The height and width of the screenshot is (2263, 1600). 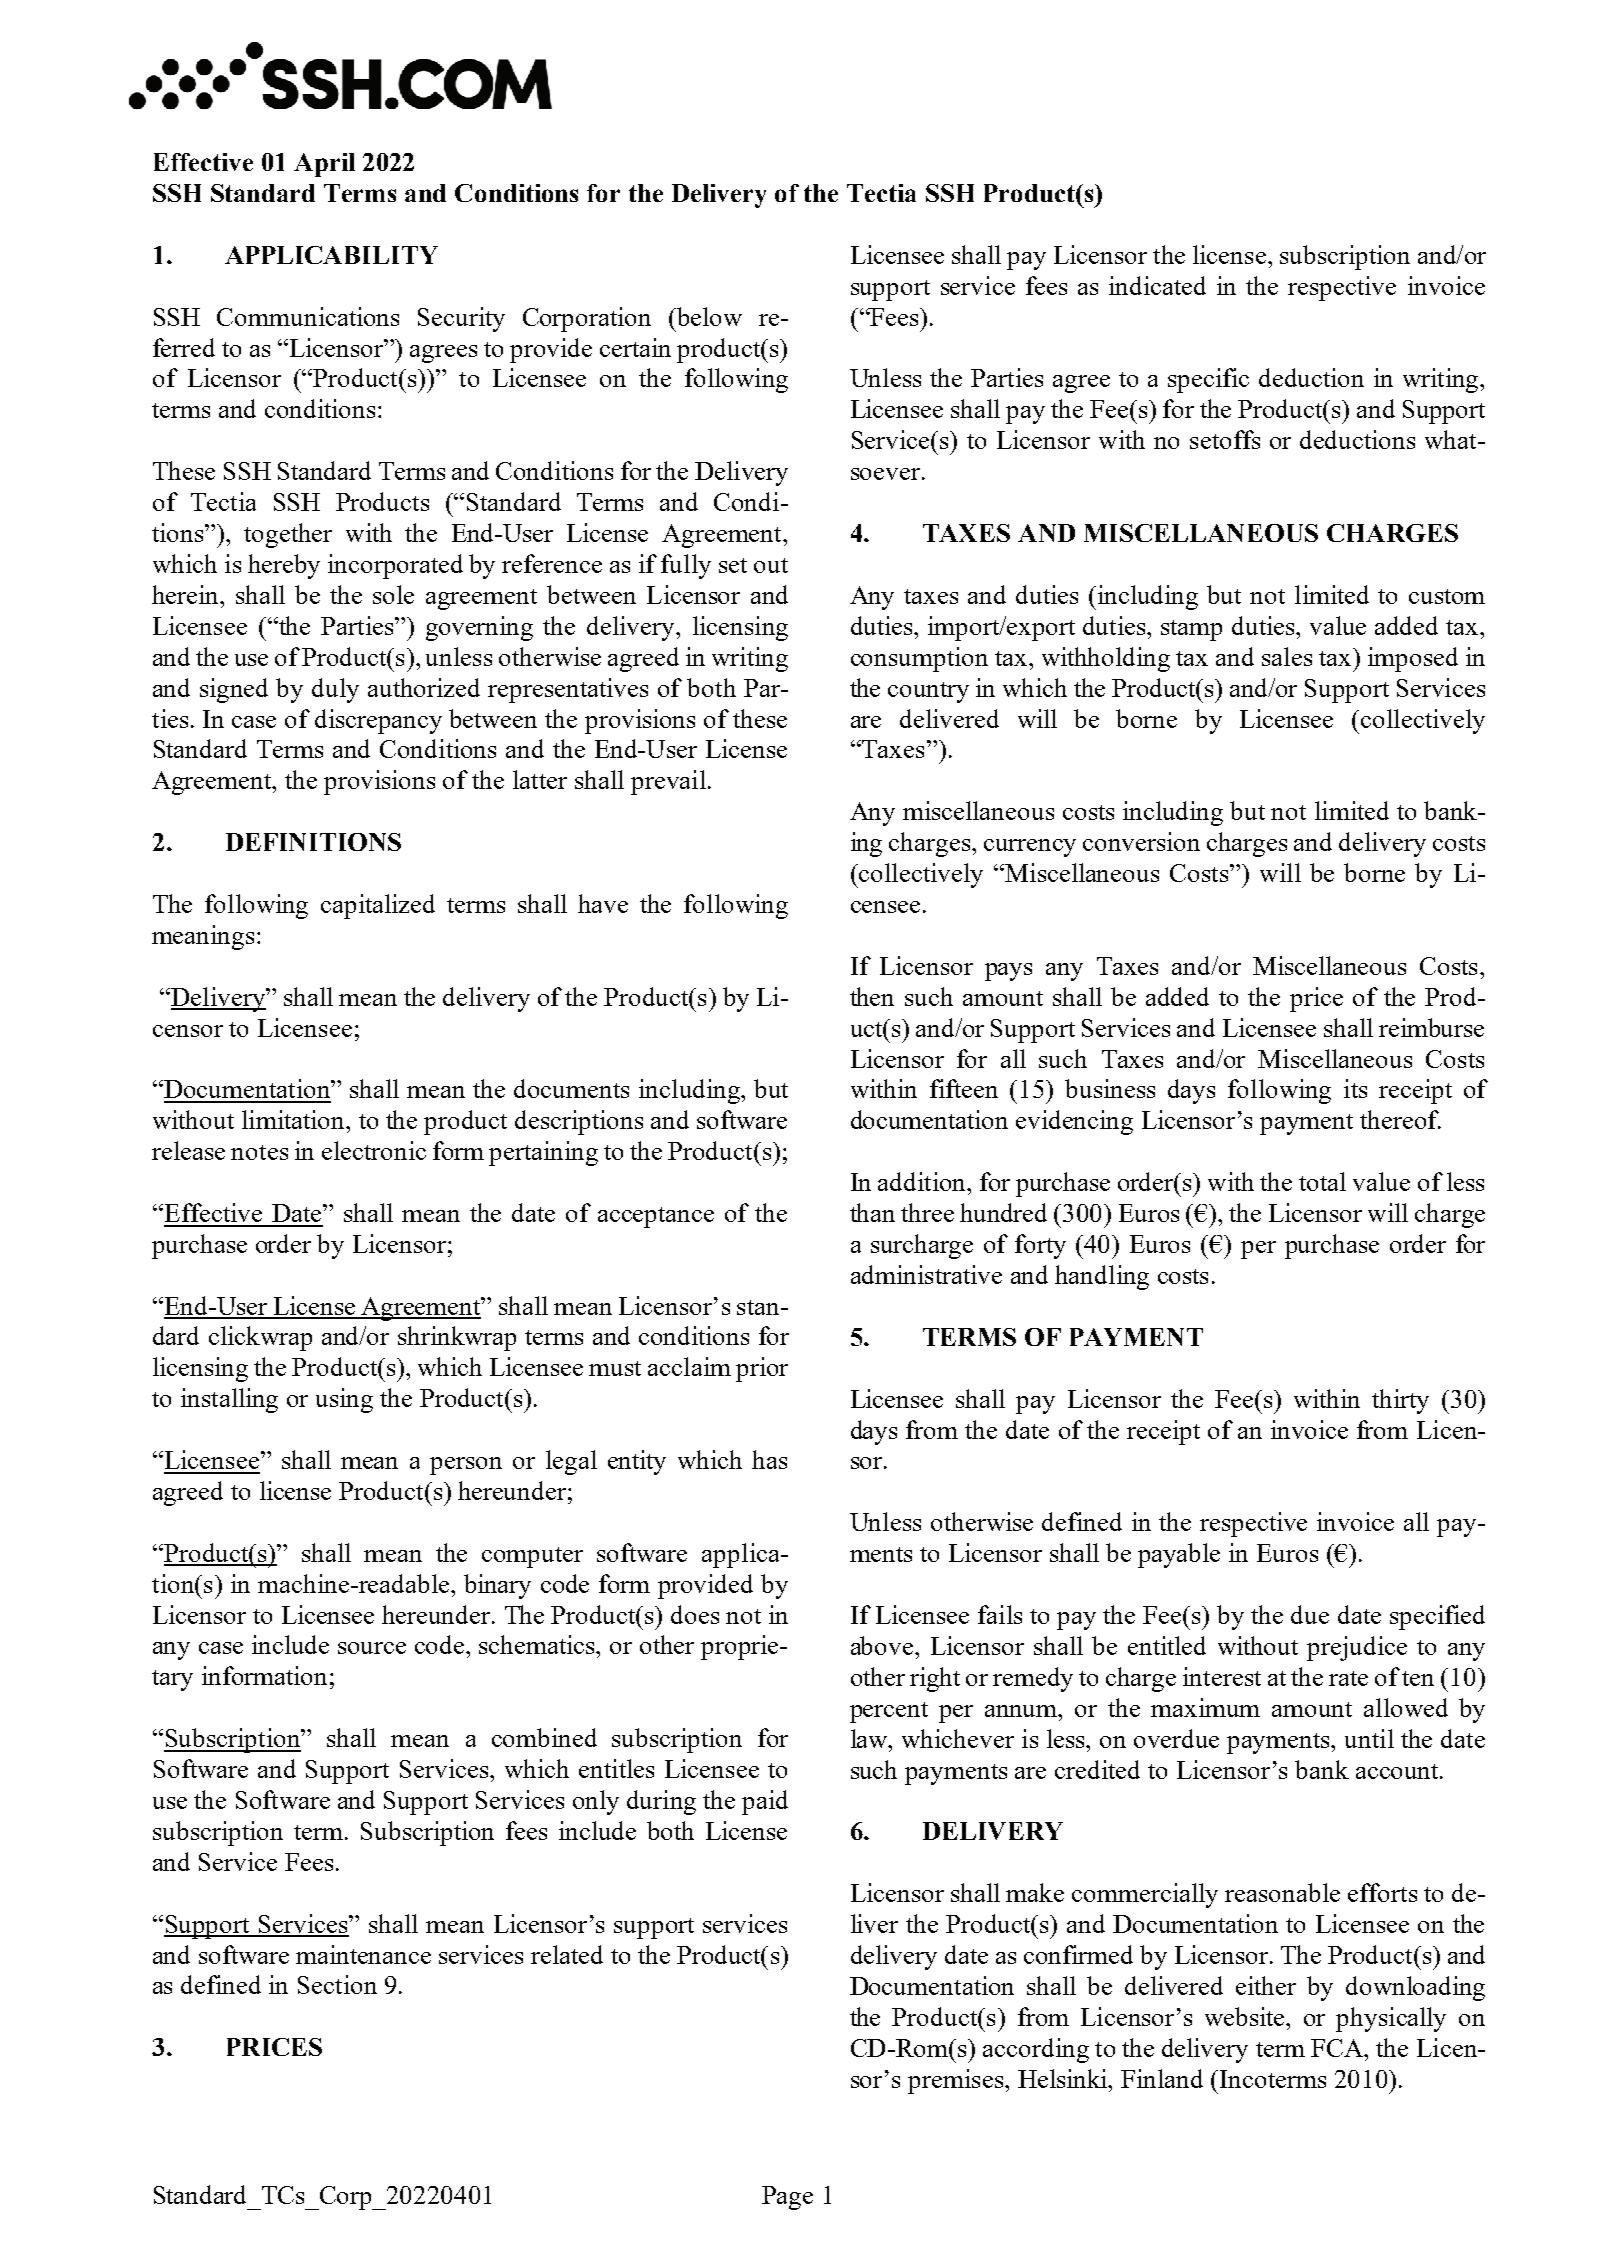 I want to click on duly, so click(x=335, y=690).
